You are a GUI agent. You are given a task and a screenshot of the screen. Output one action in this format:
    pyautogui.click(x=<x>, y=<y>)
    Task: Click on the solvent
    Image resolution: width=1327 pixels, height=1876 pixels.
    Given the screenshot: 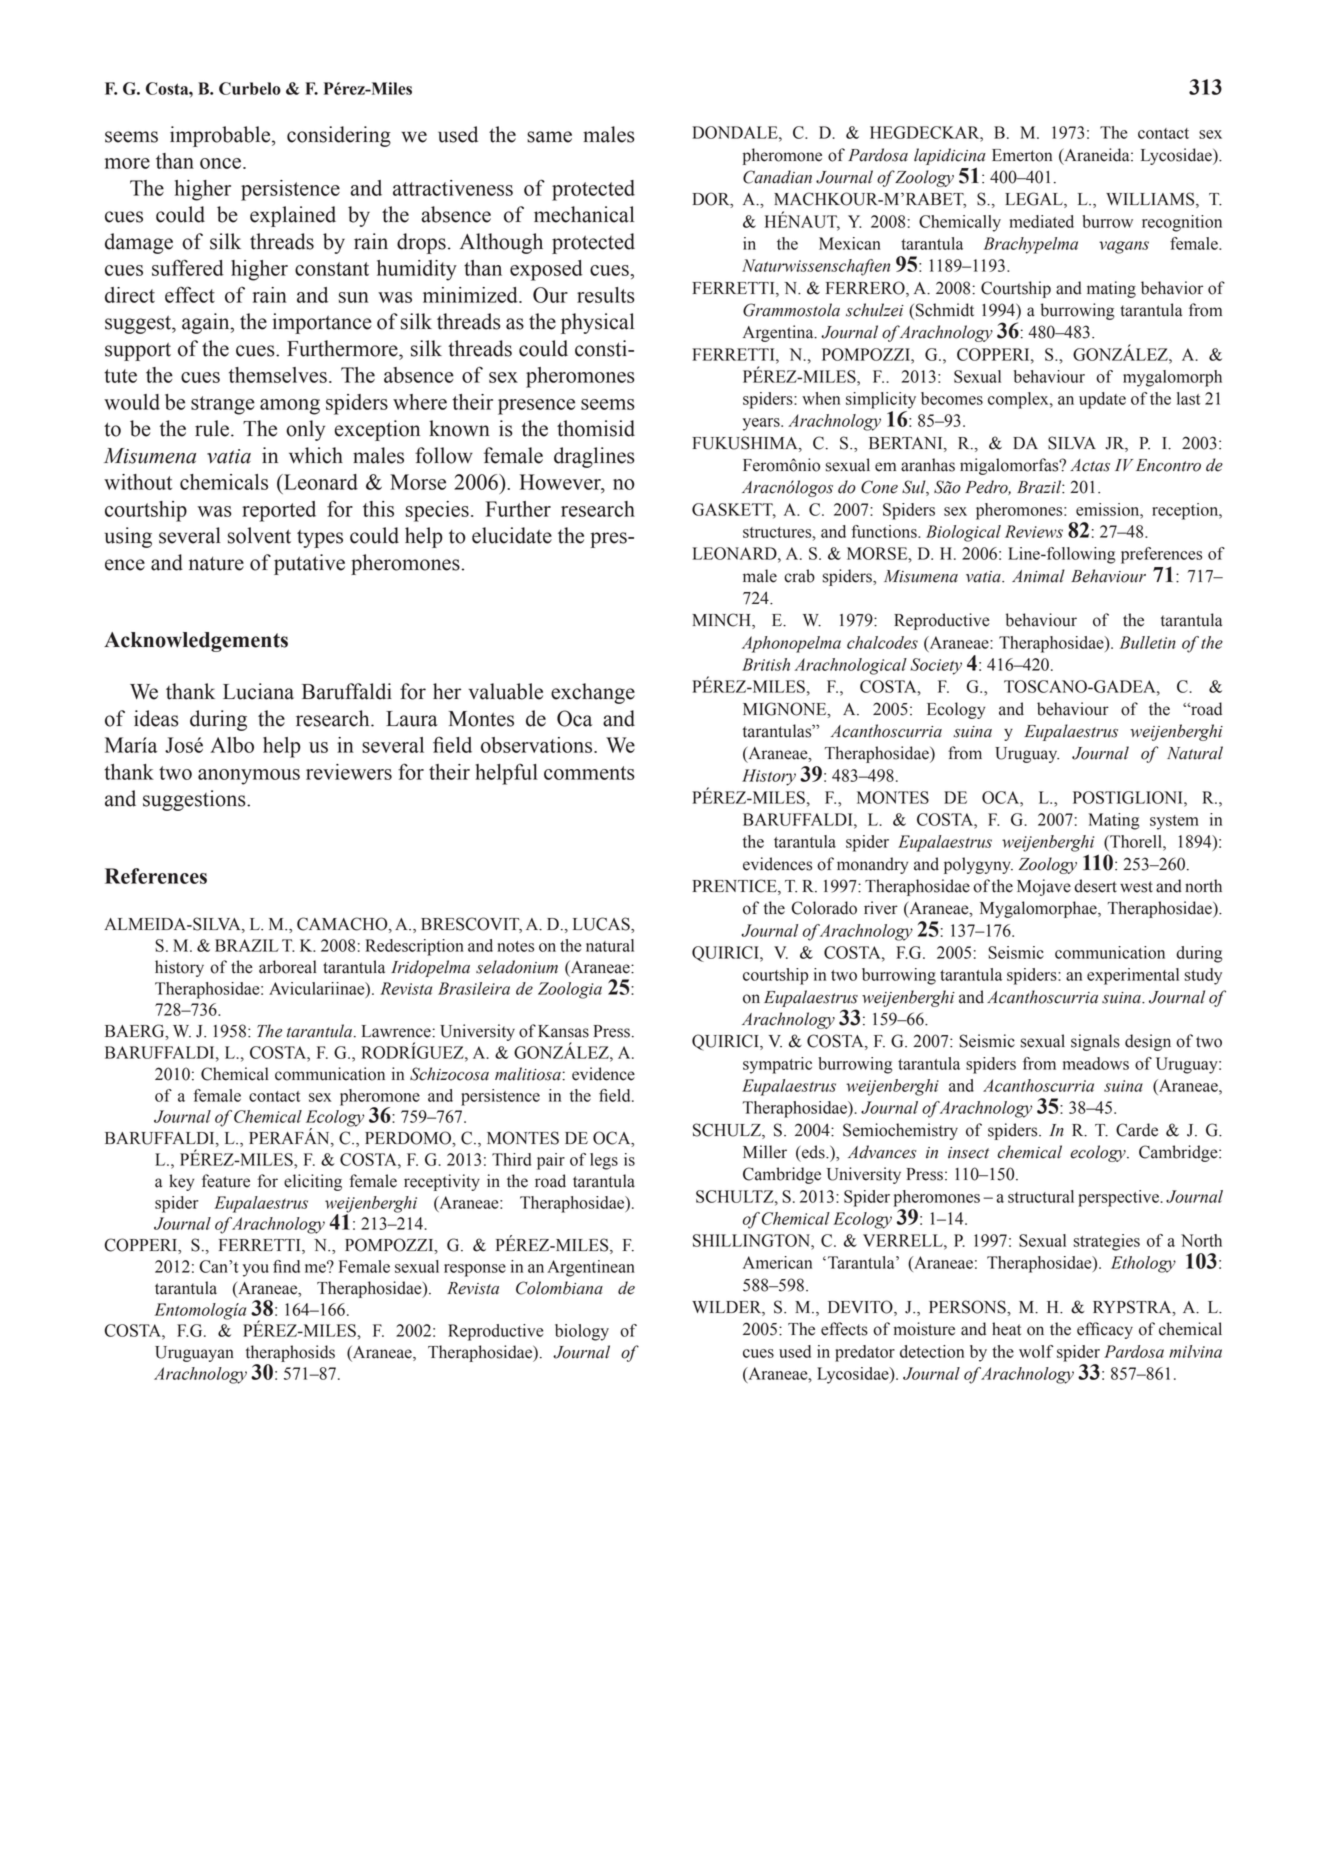 What is the action you would take?
    pyautogui.click(x=259, y=535)
